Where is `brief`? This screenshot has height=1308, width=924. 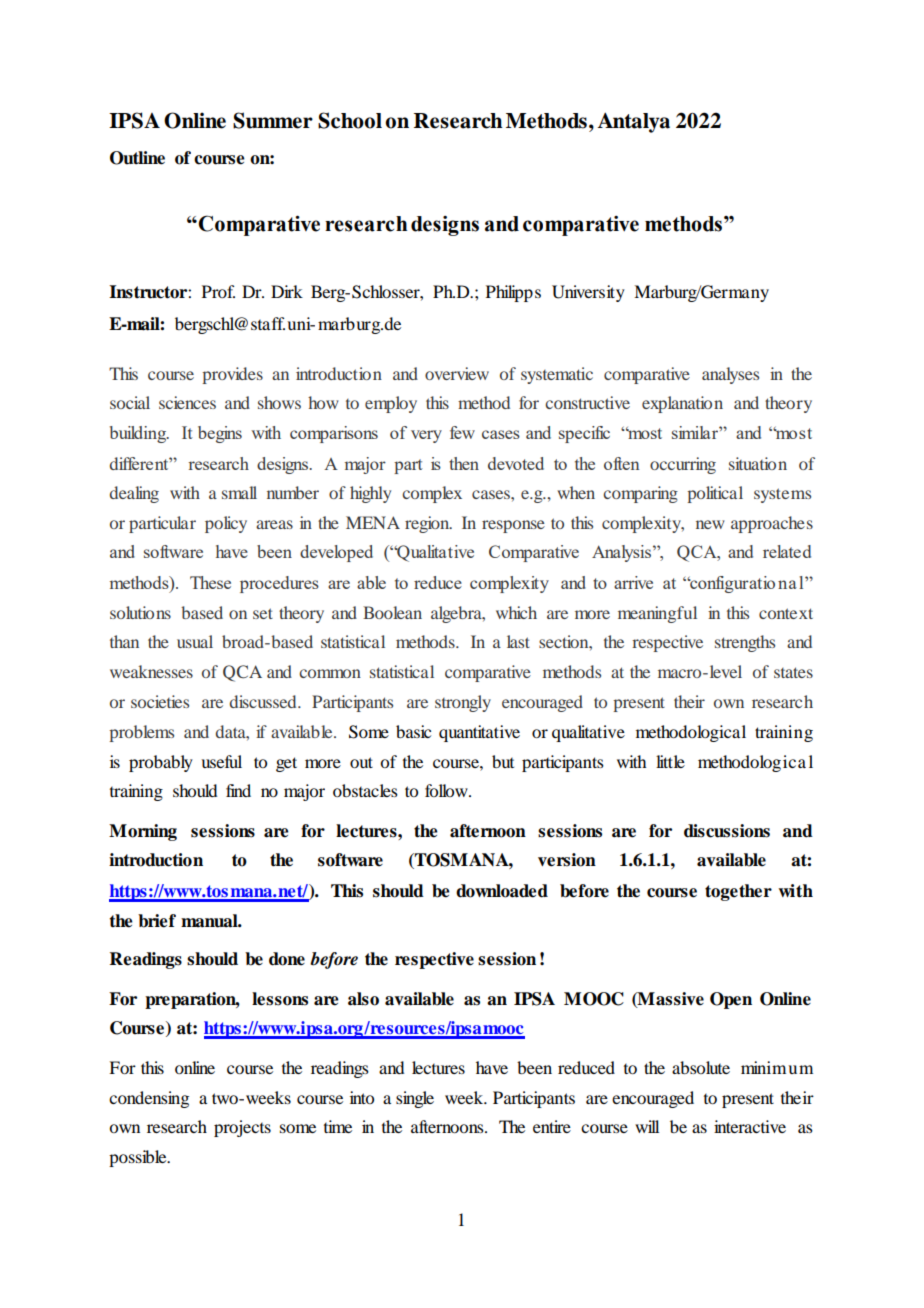 brief is located at coordinates (157, 921).
